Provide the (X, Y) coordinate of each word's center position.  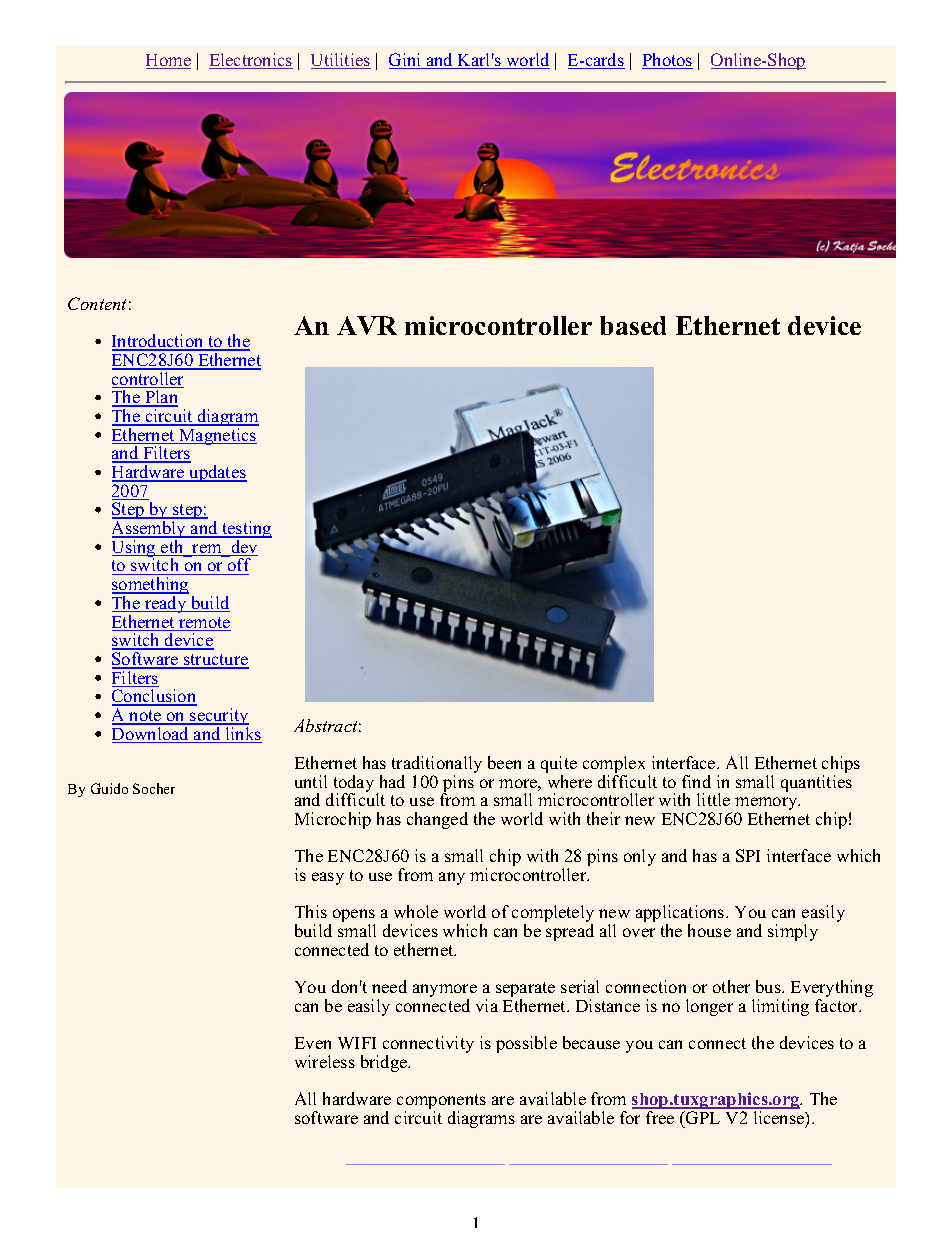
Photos (667, 61)
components (441, 1103)
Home (168, 61)
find (696, 781)
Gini (406, 61)
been (504, 762)
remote (204, 624)
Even (313, 1043)
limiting (780, 1007)
